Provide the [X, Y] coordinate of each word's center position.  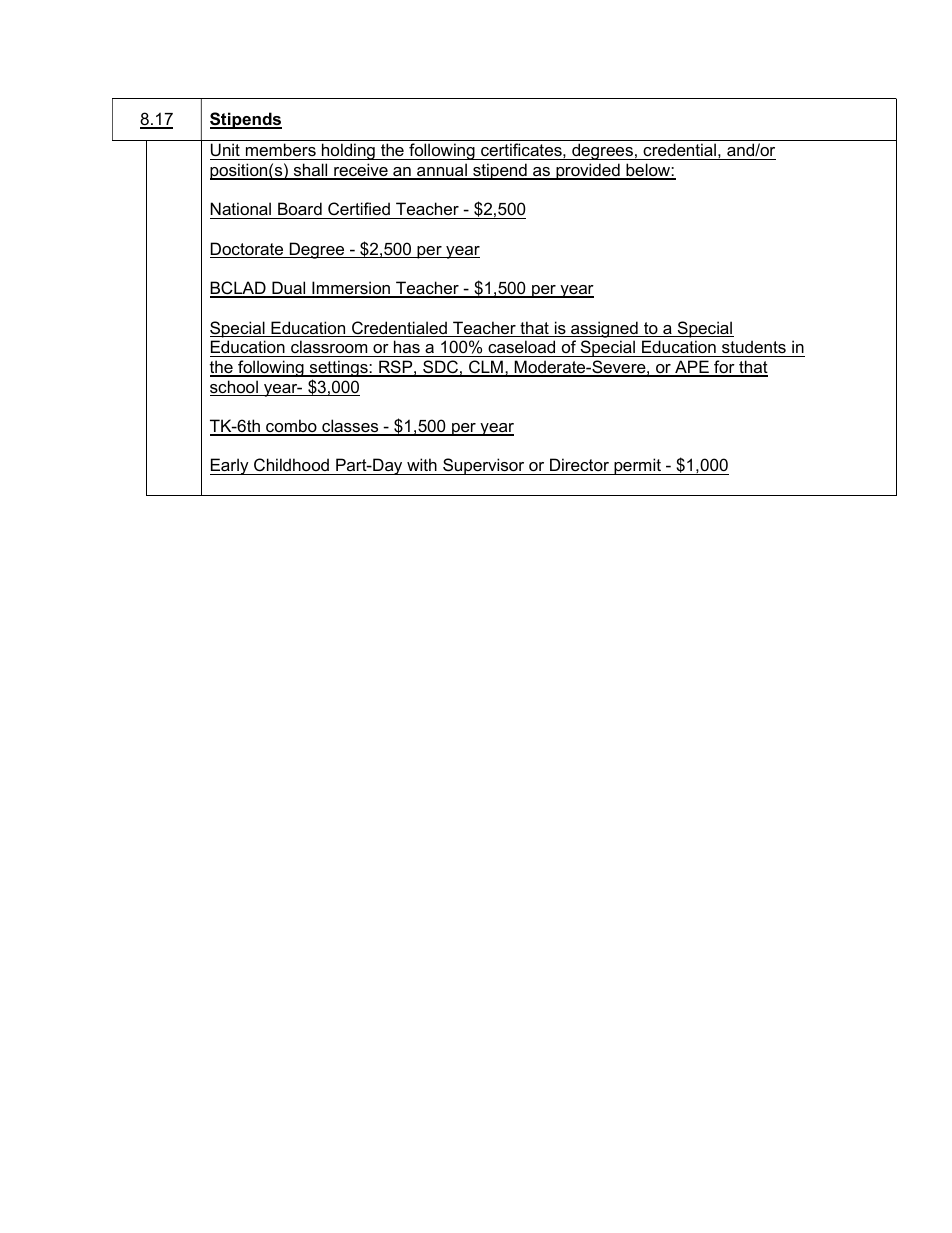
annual [442, 171]
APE [692, 368]
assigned [604, 329]
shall [310, 171]
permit [637, 466]
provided [588, 171]
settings [338, 370]
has [407, 346]
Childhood [291, 466]
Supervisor [484, 466]
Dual [289, 289]
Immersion [351, 289]
